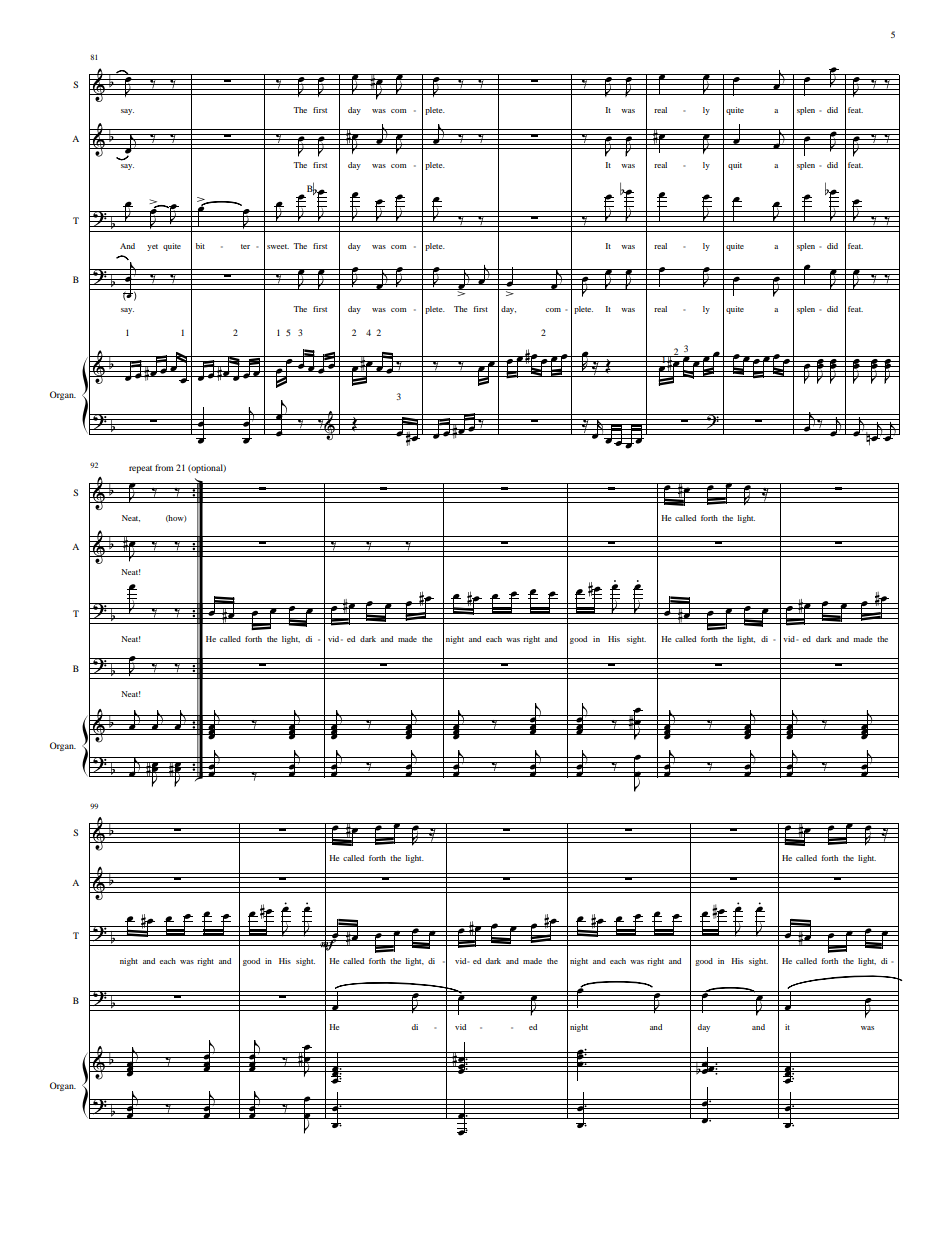 Image resolution: width=952 pixels, height=1233 pixels. Describe the element at coordinates (200, 246) in the document. I see `bit` at that location.
